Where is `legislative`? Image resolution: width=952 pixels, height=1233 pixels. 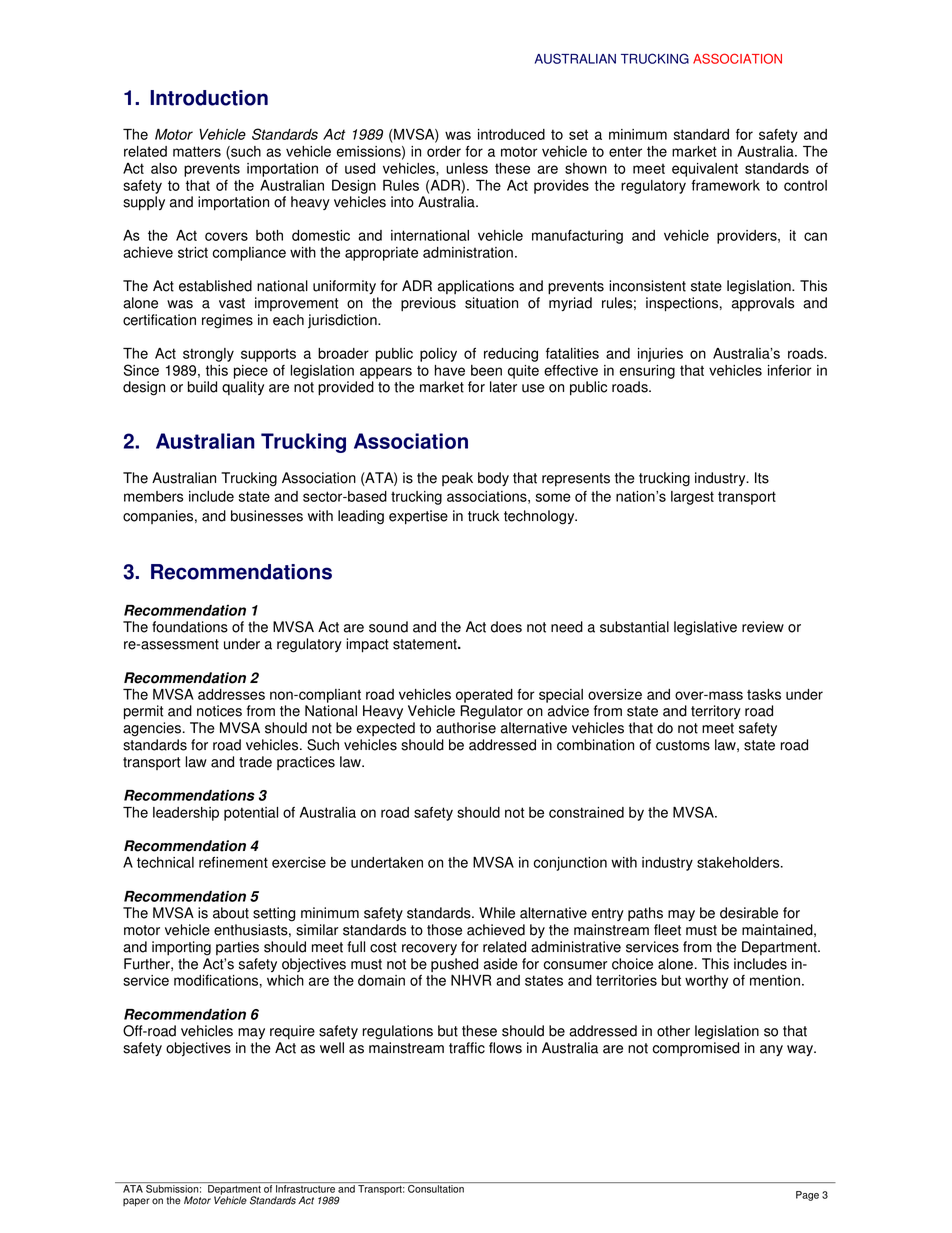
legislative is located at coordinates (705, 628).
